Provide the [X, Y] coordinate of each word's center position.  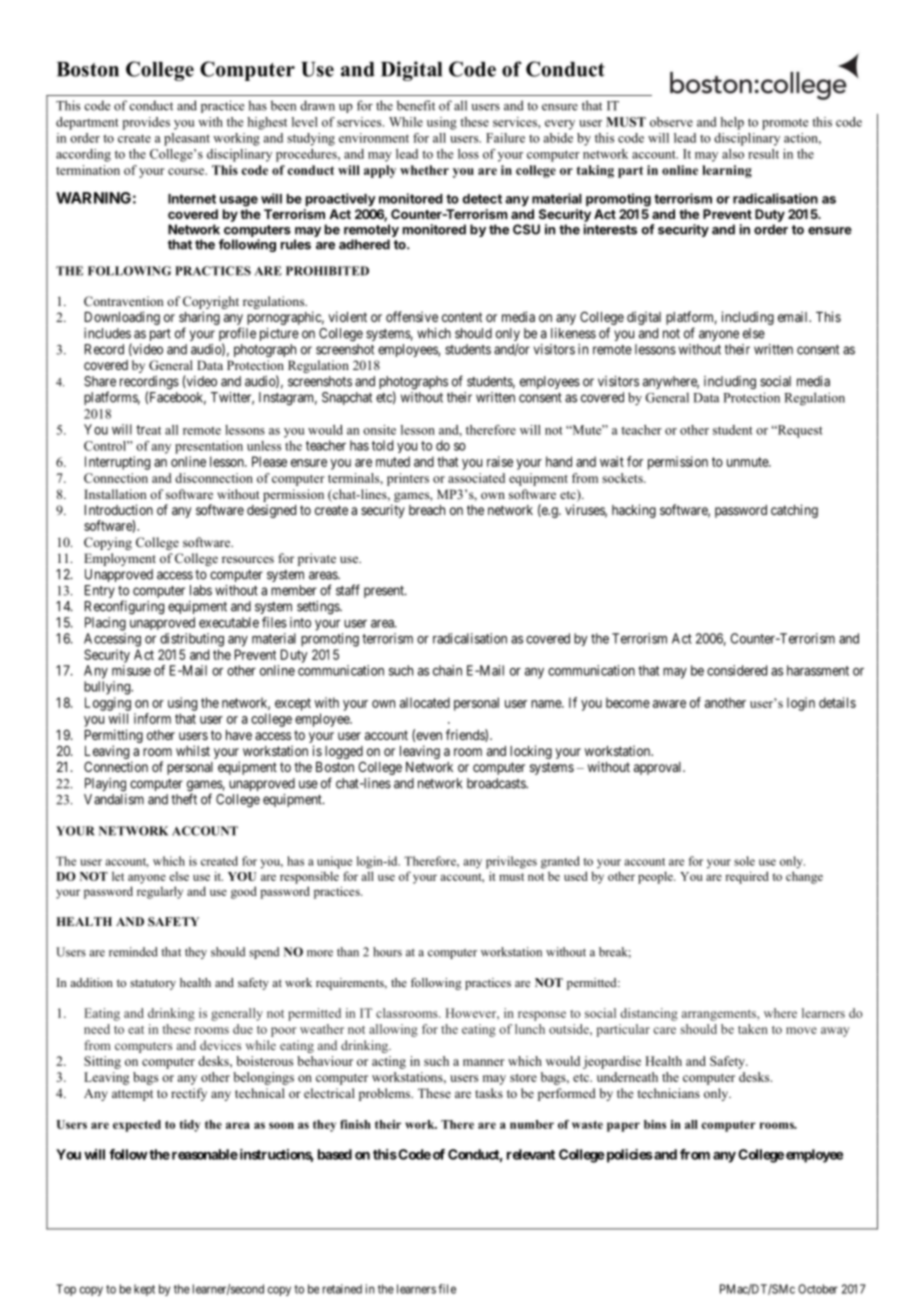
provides [146, 123]
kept [144, 1290]
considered [737, 670]
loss [468, 154]
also [733, 154]
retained [342, 1289]
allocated [425, 702]
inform [152, 718]
